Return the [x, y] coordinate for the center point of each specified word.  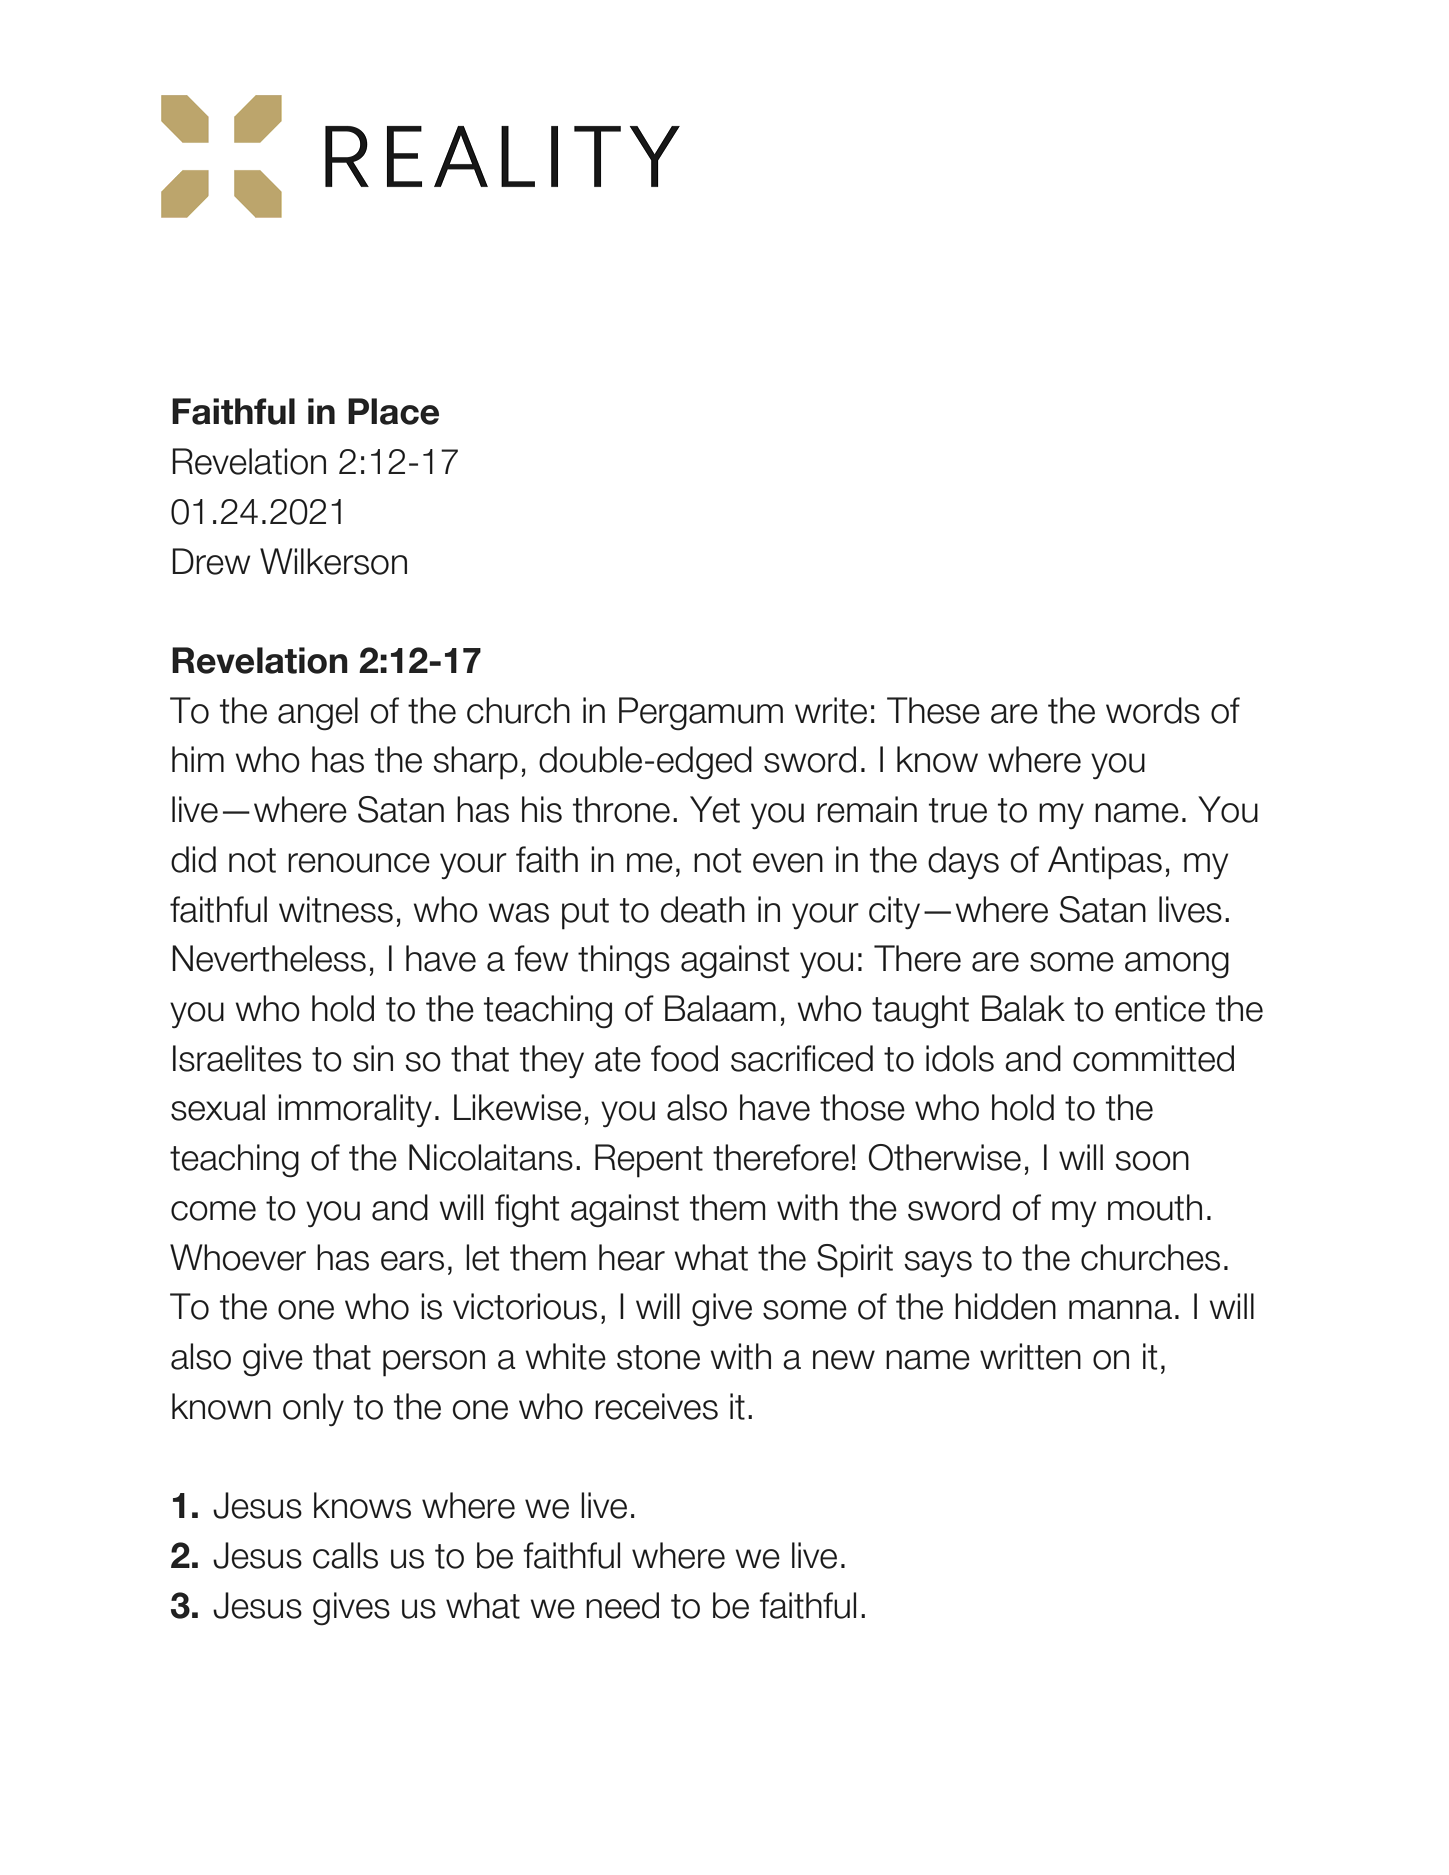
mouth [1155, 1207]
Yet [715, 809]
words [1153, 710]
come [213, 1211]
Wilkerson [333, 561]
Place [393, 411]
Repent [649, 1161]
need [622, 1605]
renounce [359, 863]
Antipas [1105, 863]
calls [345, 1555]
